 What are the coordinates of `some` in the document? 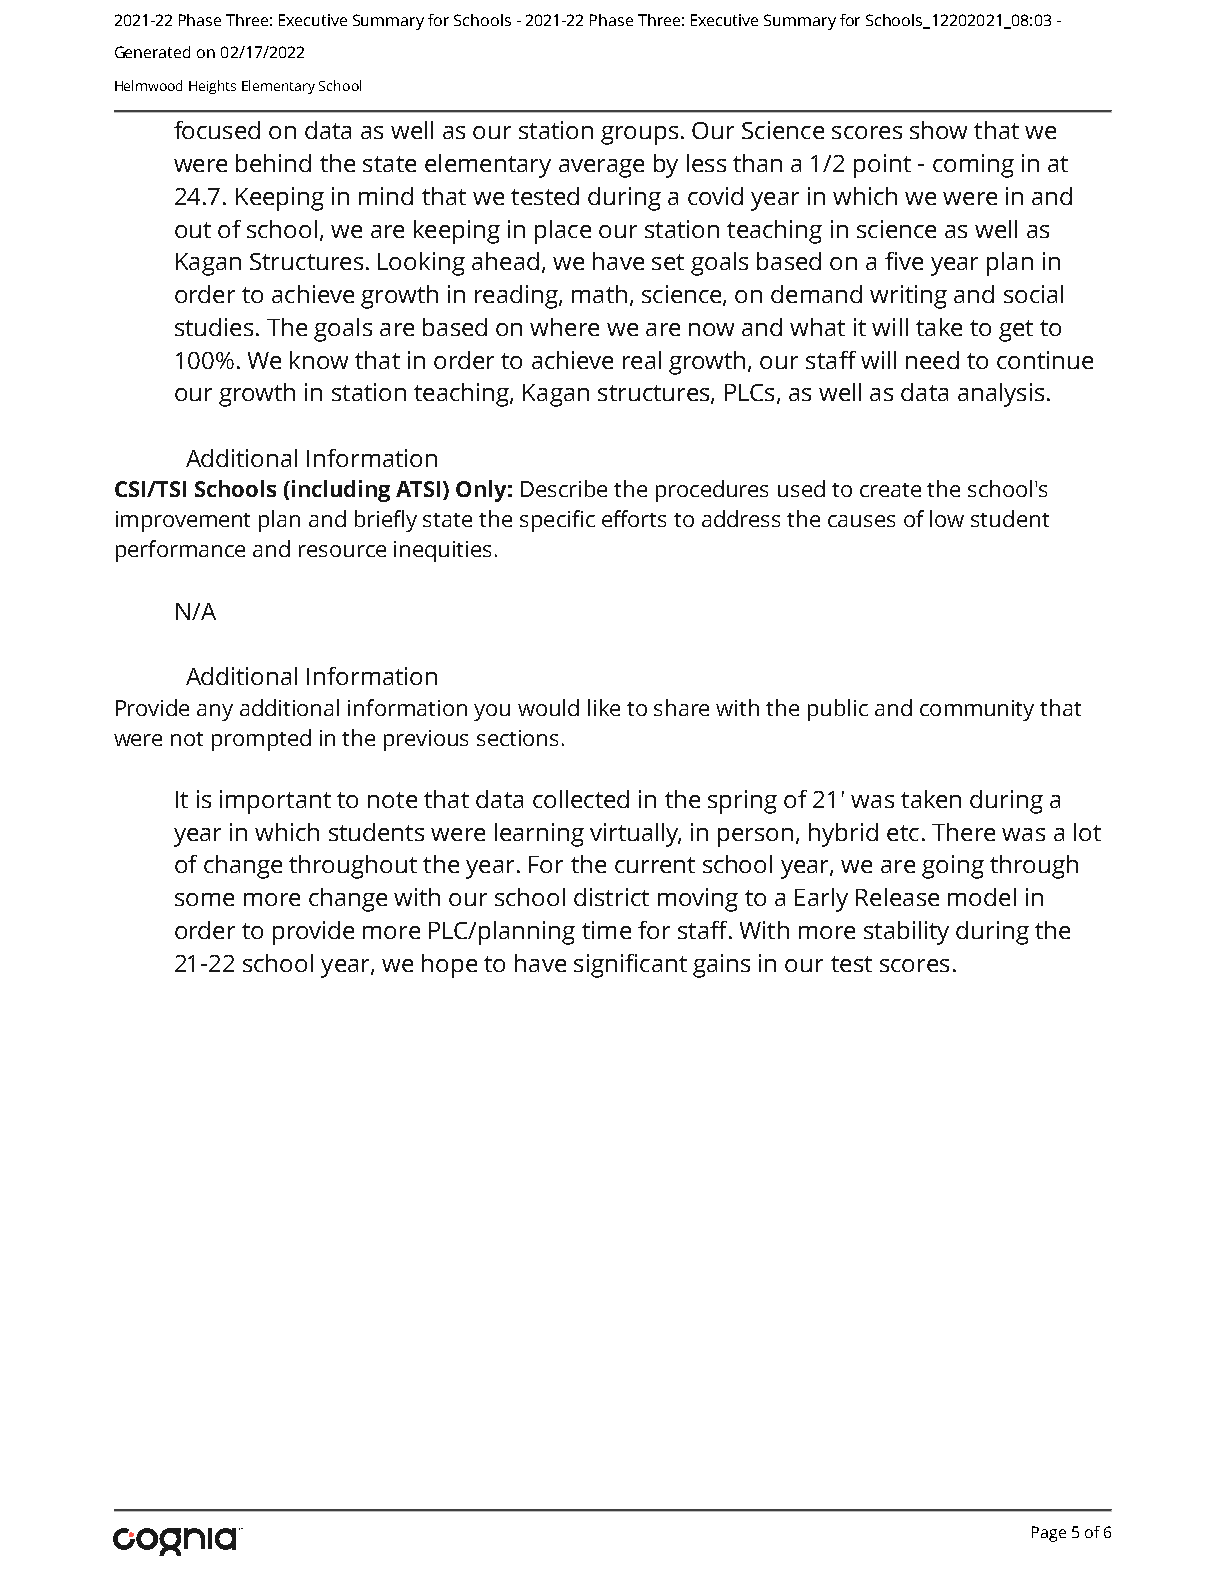 It's located at (204, 899).
